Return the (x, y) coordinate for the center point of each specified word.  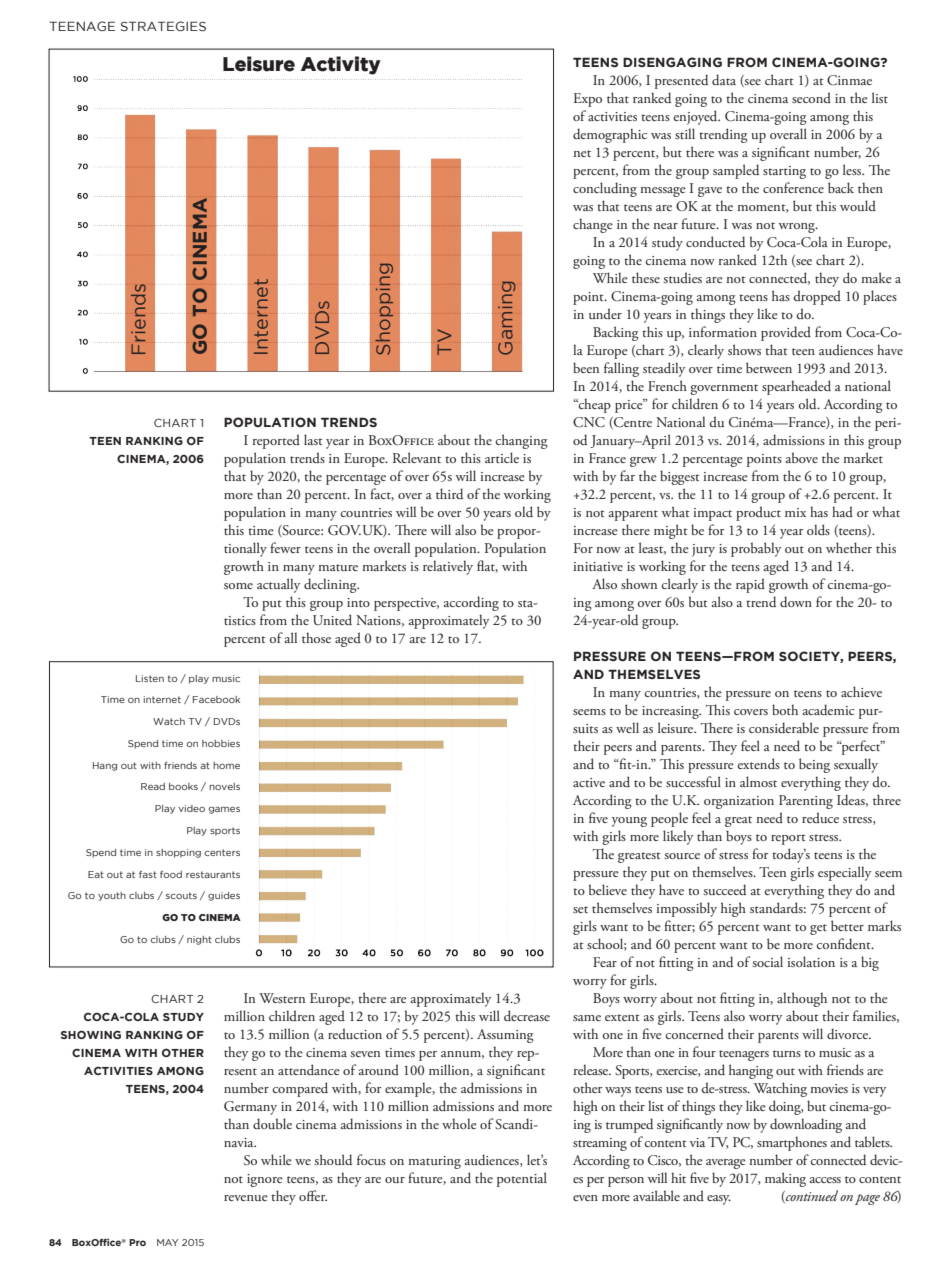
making (785, 1179)
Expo (587, 100)
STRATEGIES (163, 26)
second (811, 97)
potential (522, 1179)
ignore (265, 1180)
